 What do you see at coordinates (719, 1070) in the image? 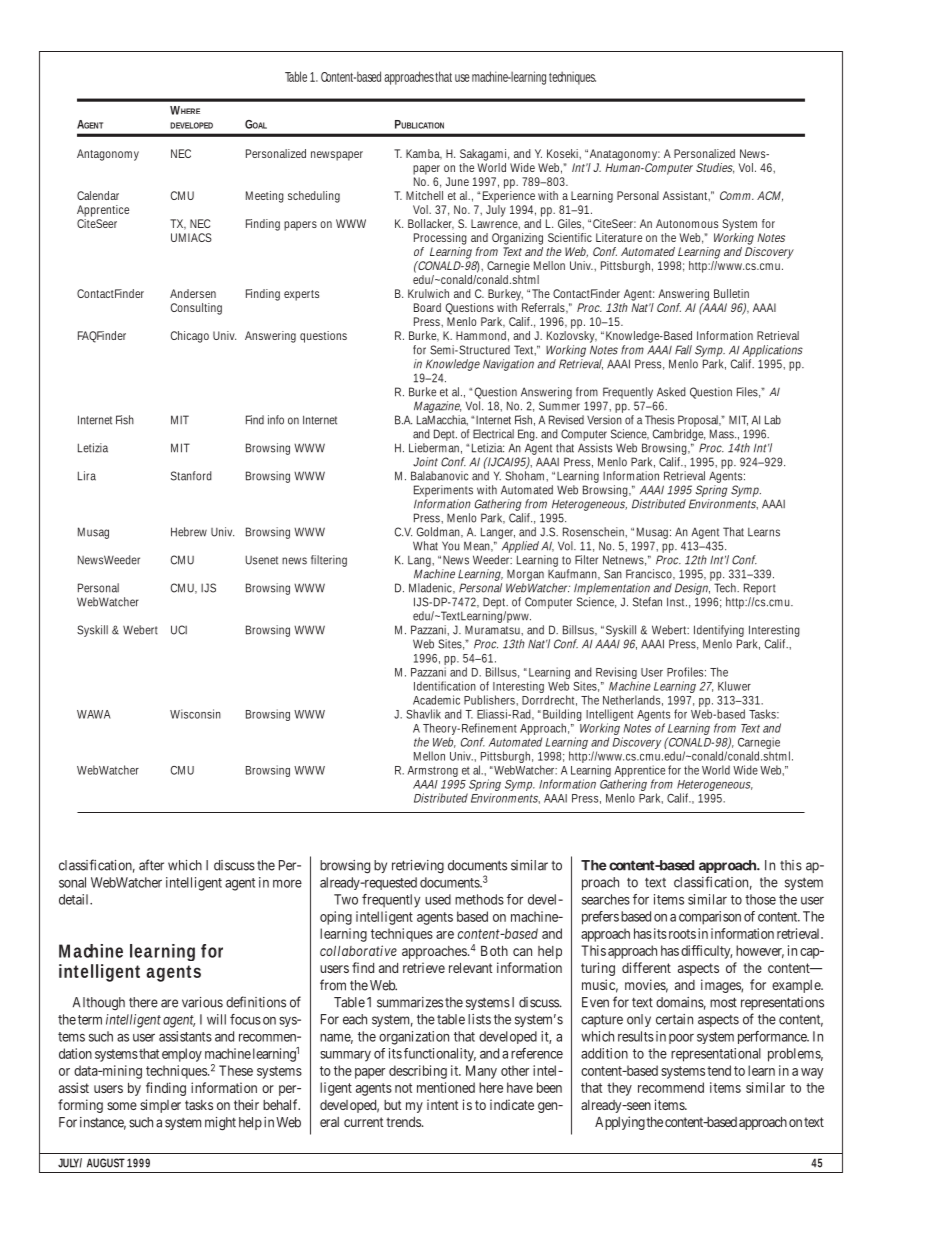
I see `tend` at bounding box center [719, 1070].
